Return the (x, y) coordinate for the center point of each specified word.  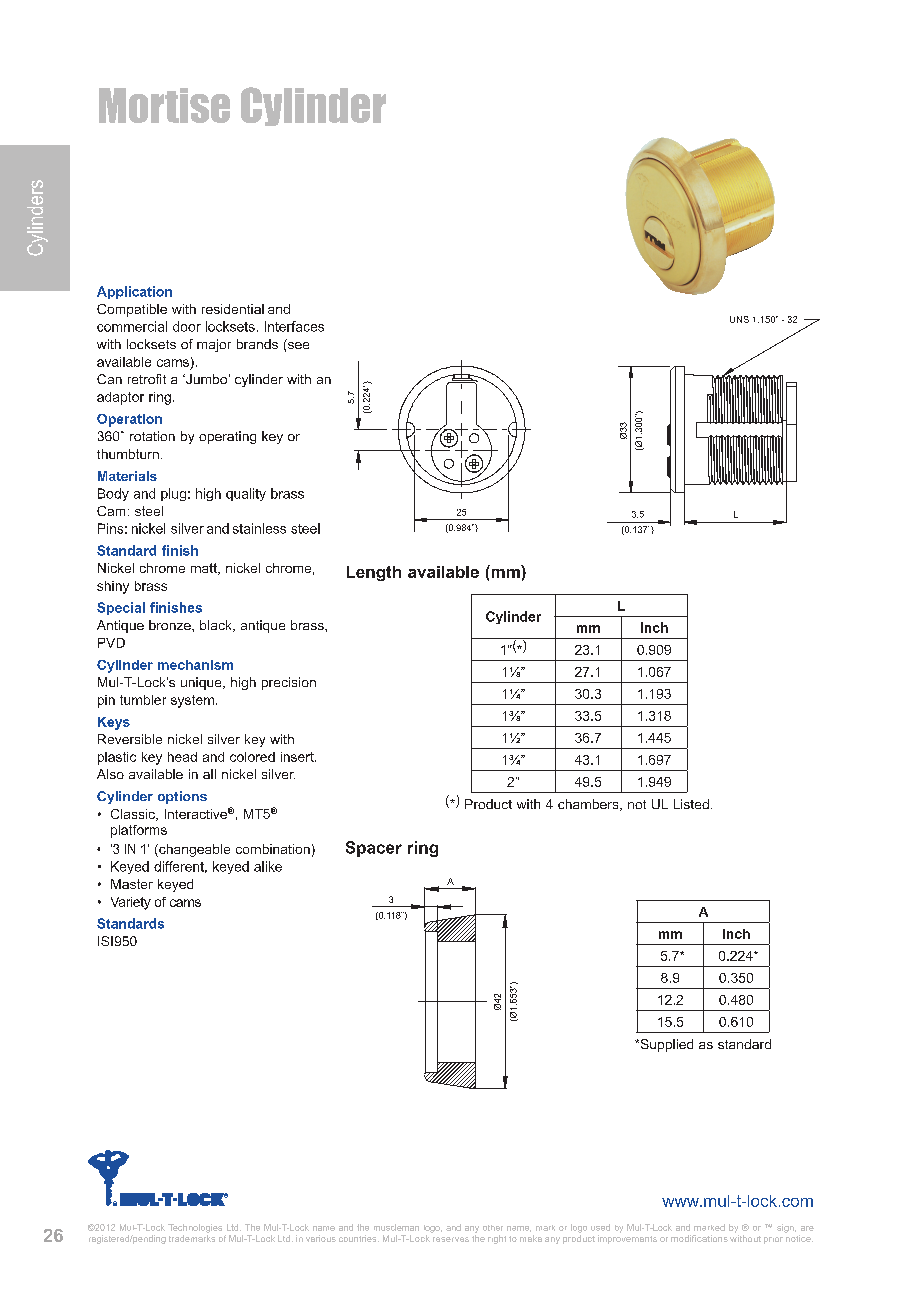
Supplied (665, 1045)
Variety (131, 903)
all (209, 774)
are (807, 1228)
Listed (691, 804)
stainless (259, 528)
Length (374, 573)
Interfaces (294, 326)
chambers (589, 805)
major (214, 345)
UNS (739, 319)
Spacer (374, 849)
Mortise (164, 105)
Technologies (195, 1228)
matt (205, 569)
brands (257, 344)
